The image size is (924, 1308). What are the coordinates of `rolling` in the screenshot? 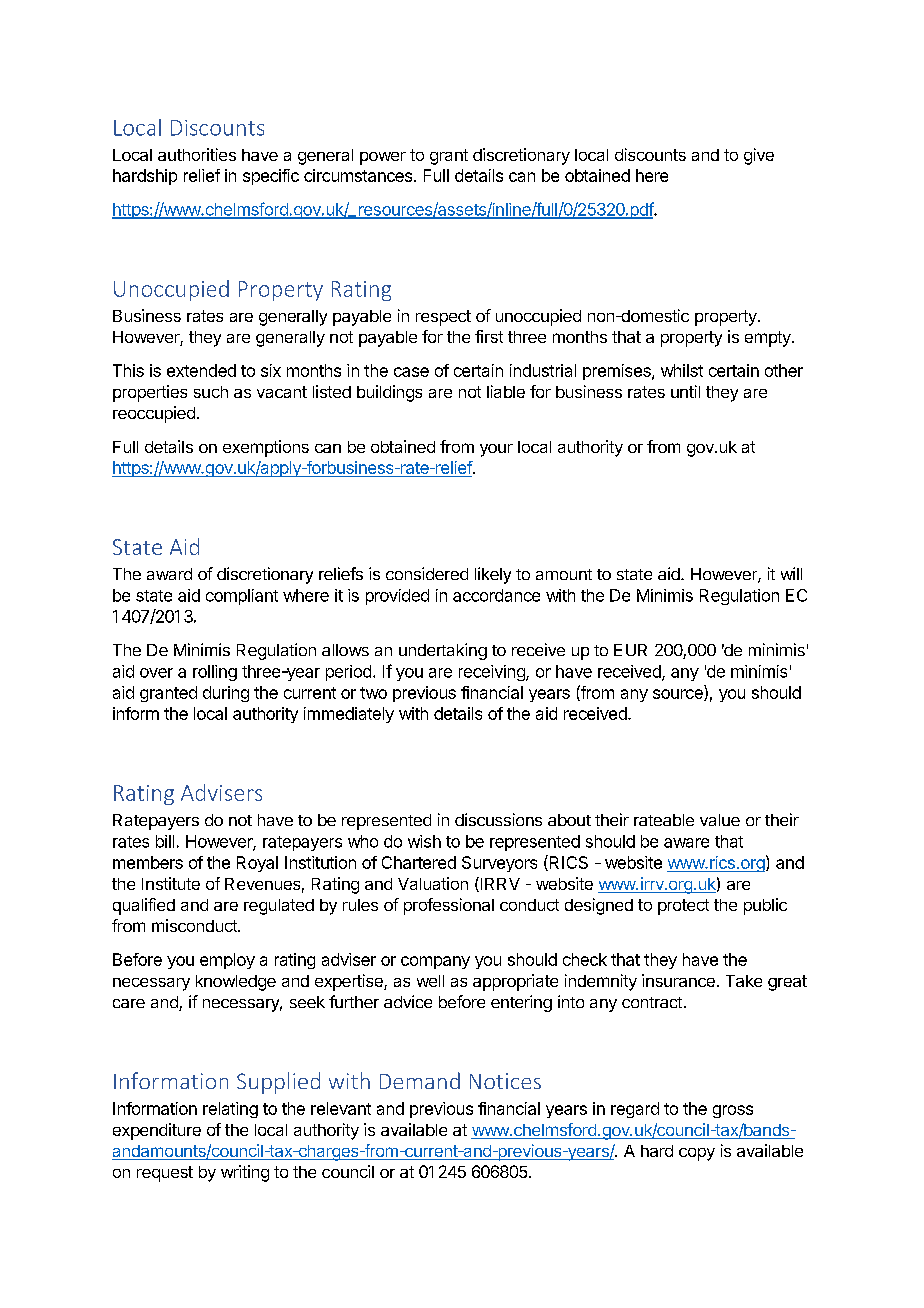 It's located at (215, 673).
